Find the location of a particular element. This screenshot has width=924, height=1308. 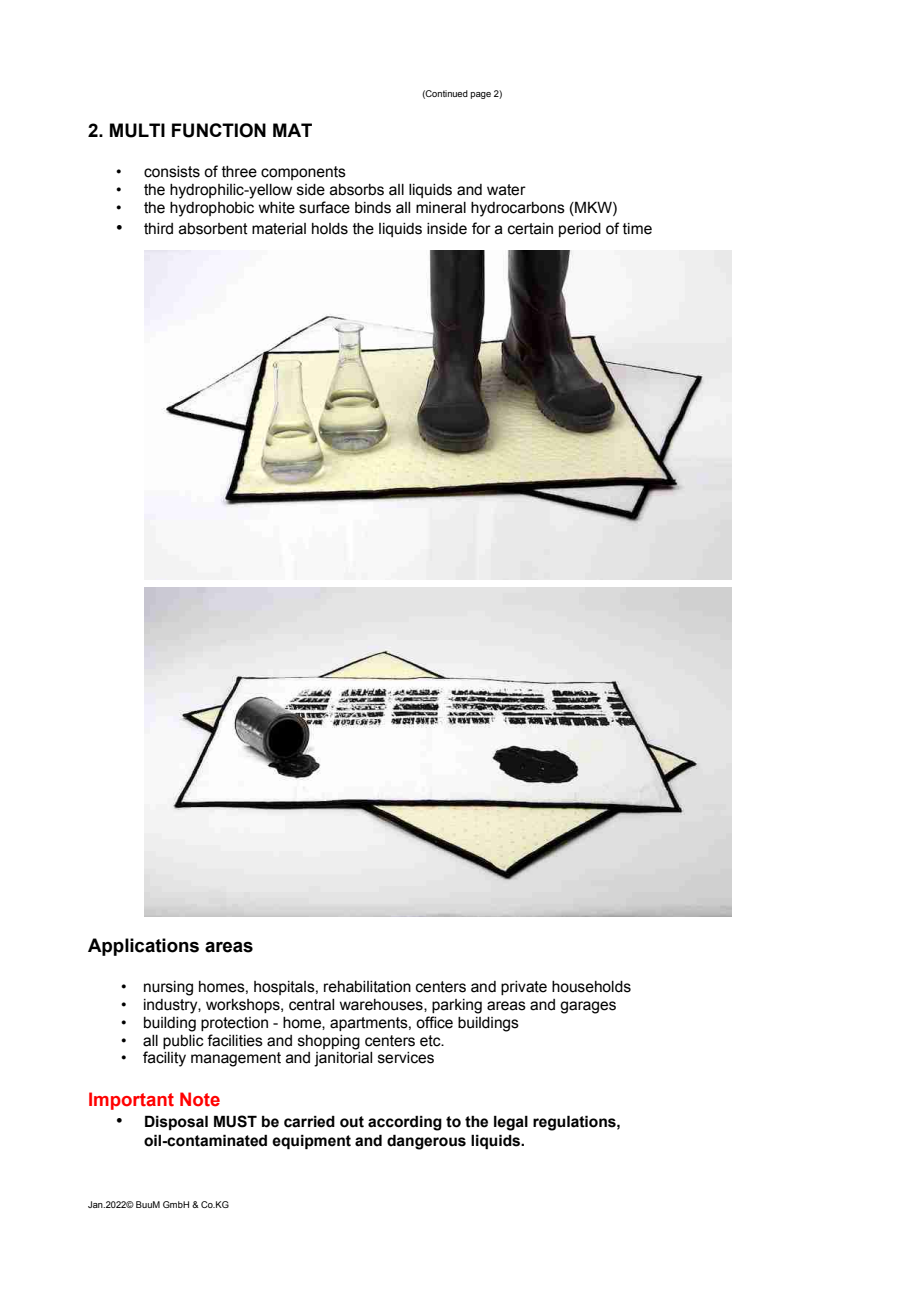

FUNCTION is located at coordinates (219, 130).
